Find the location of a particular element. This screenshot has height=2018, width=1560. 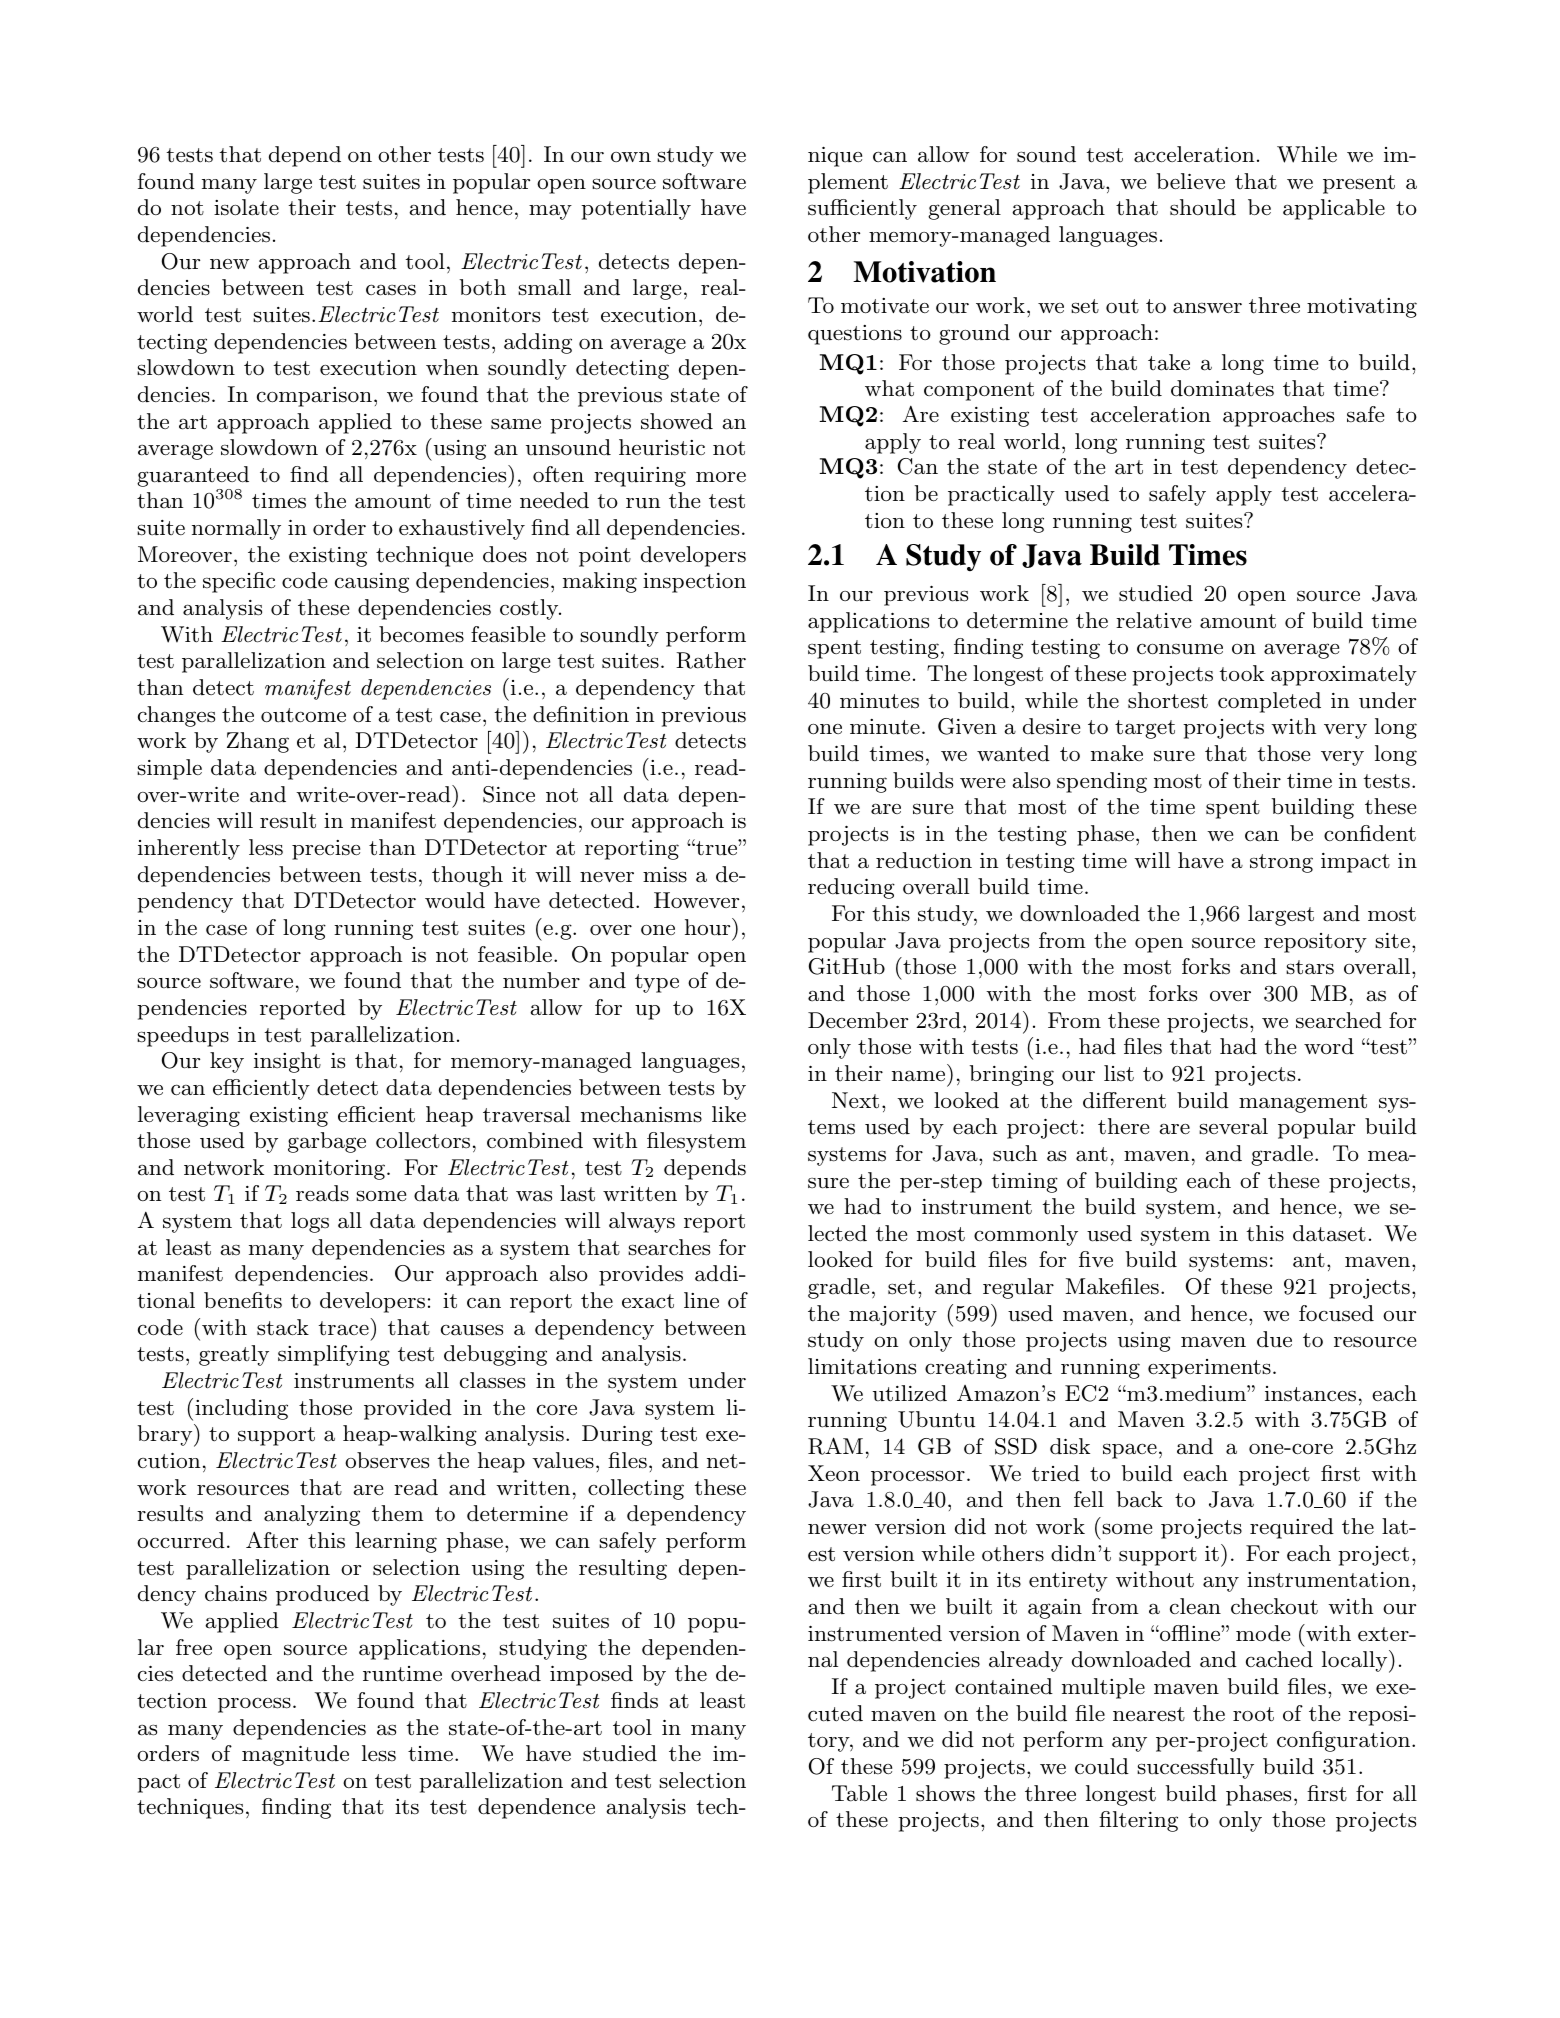

should is located at coordinates (1203, 207).
